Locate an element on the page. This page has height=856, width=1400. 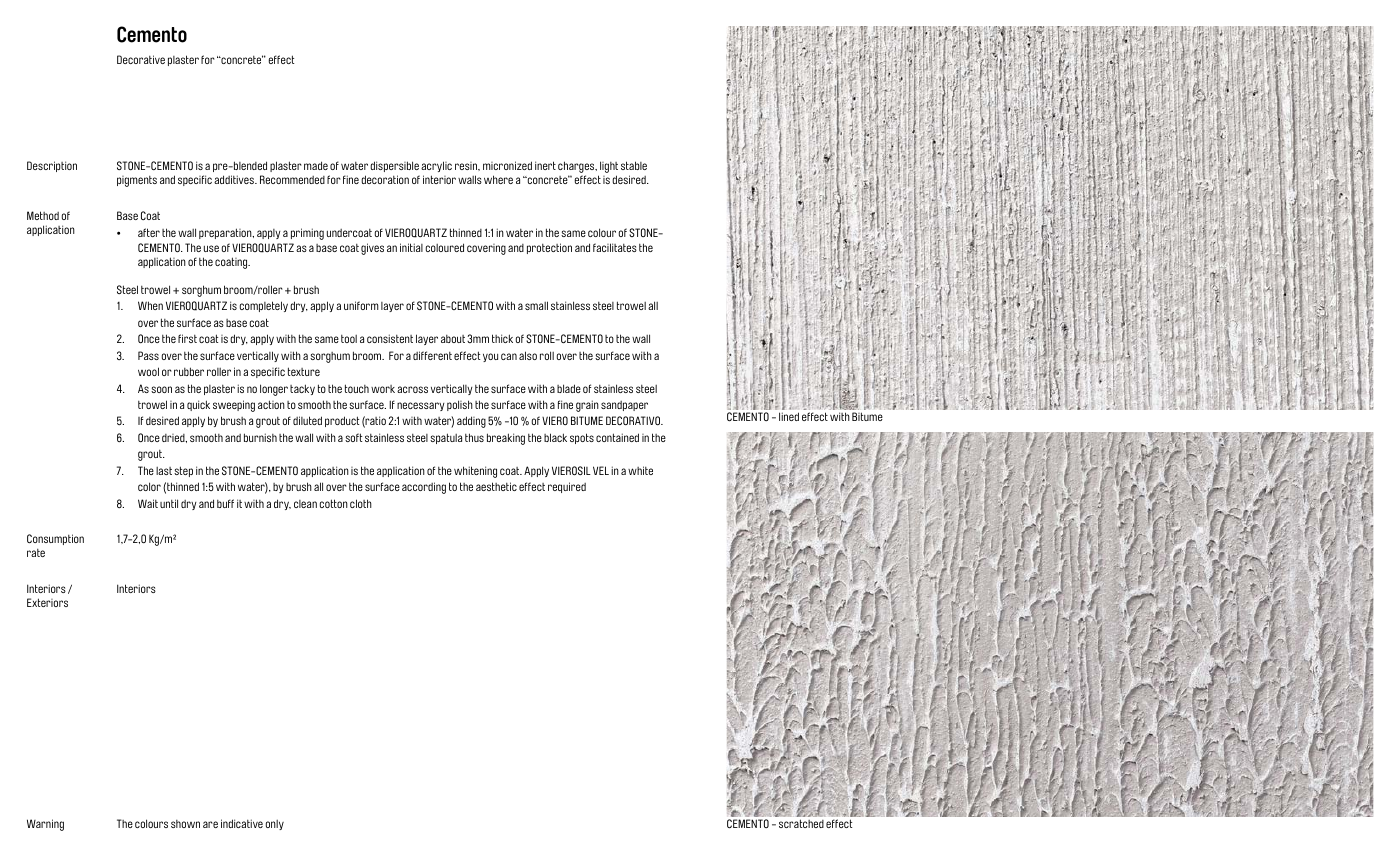
Decorative is located at coordinates (141, 59).
